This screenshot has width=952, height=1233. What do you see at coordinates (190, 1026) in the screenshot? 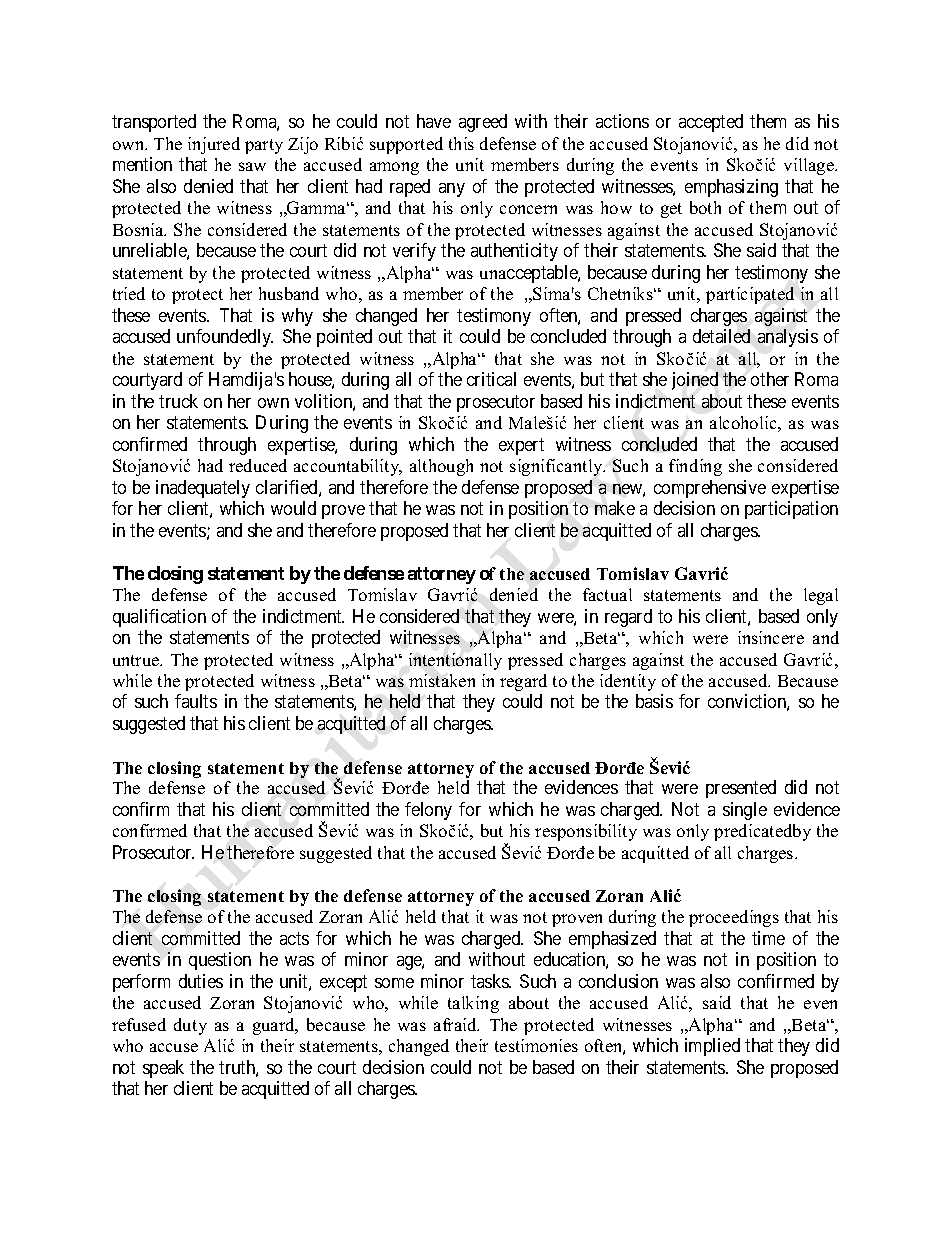
I see `duty` at bounding box center [190, 1026].
